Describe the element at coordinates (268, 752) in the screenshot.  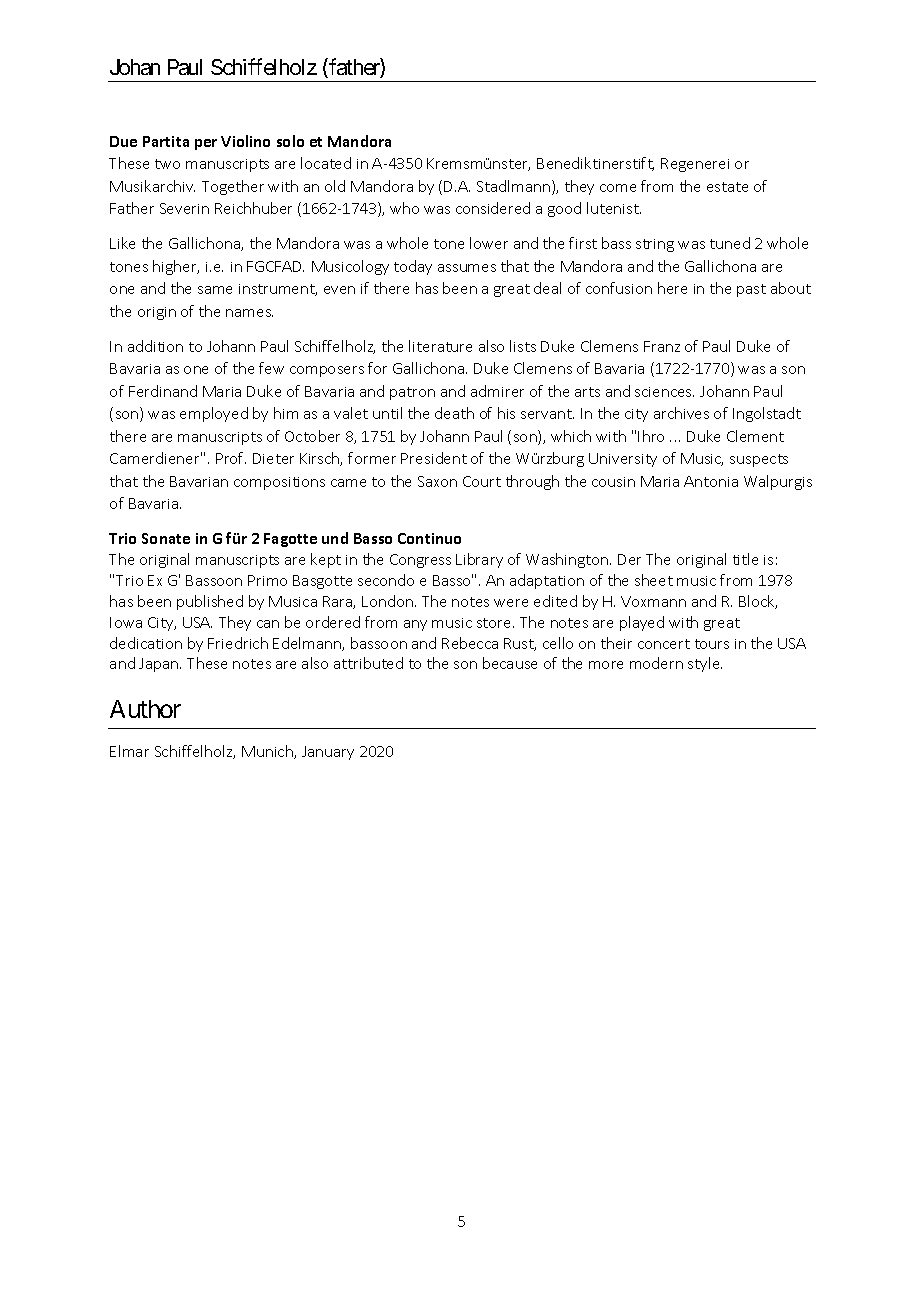
I see `Munich` at that location.
